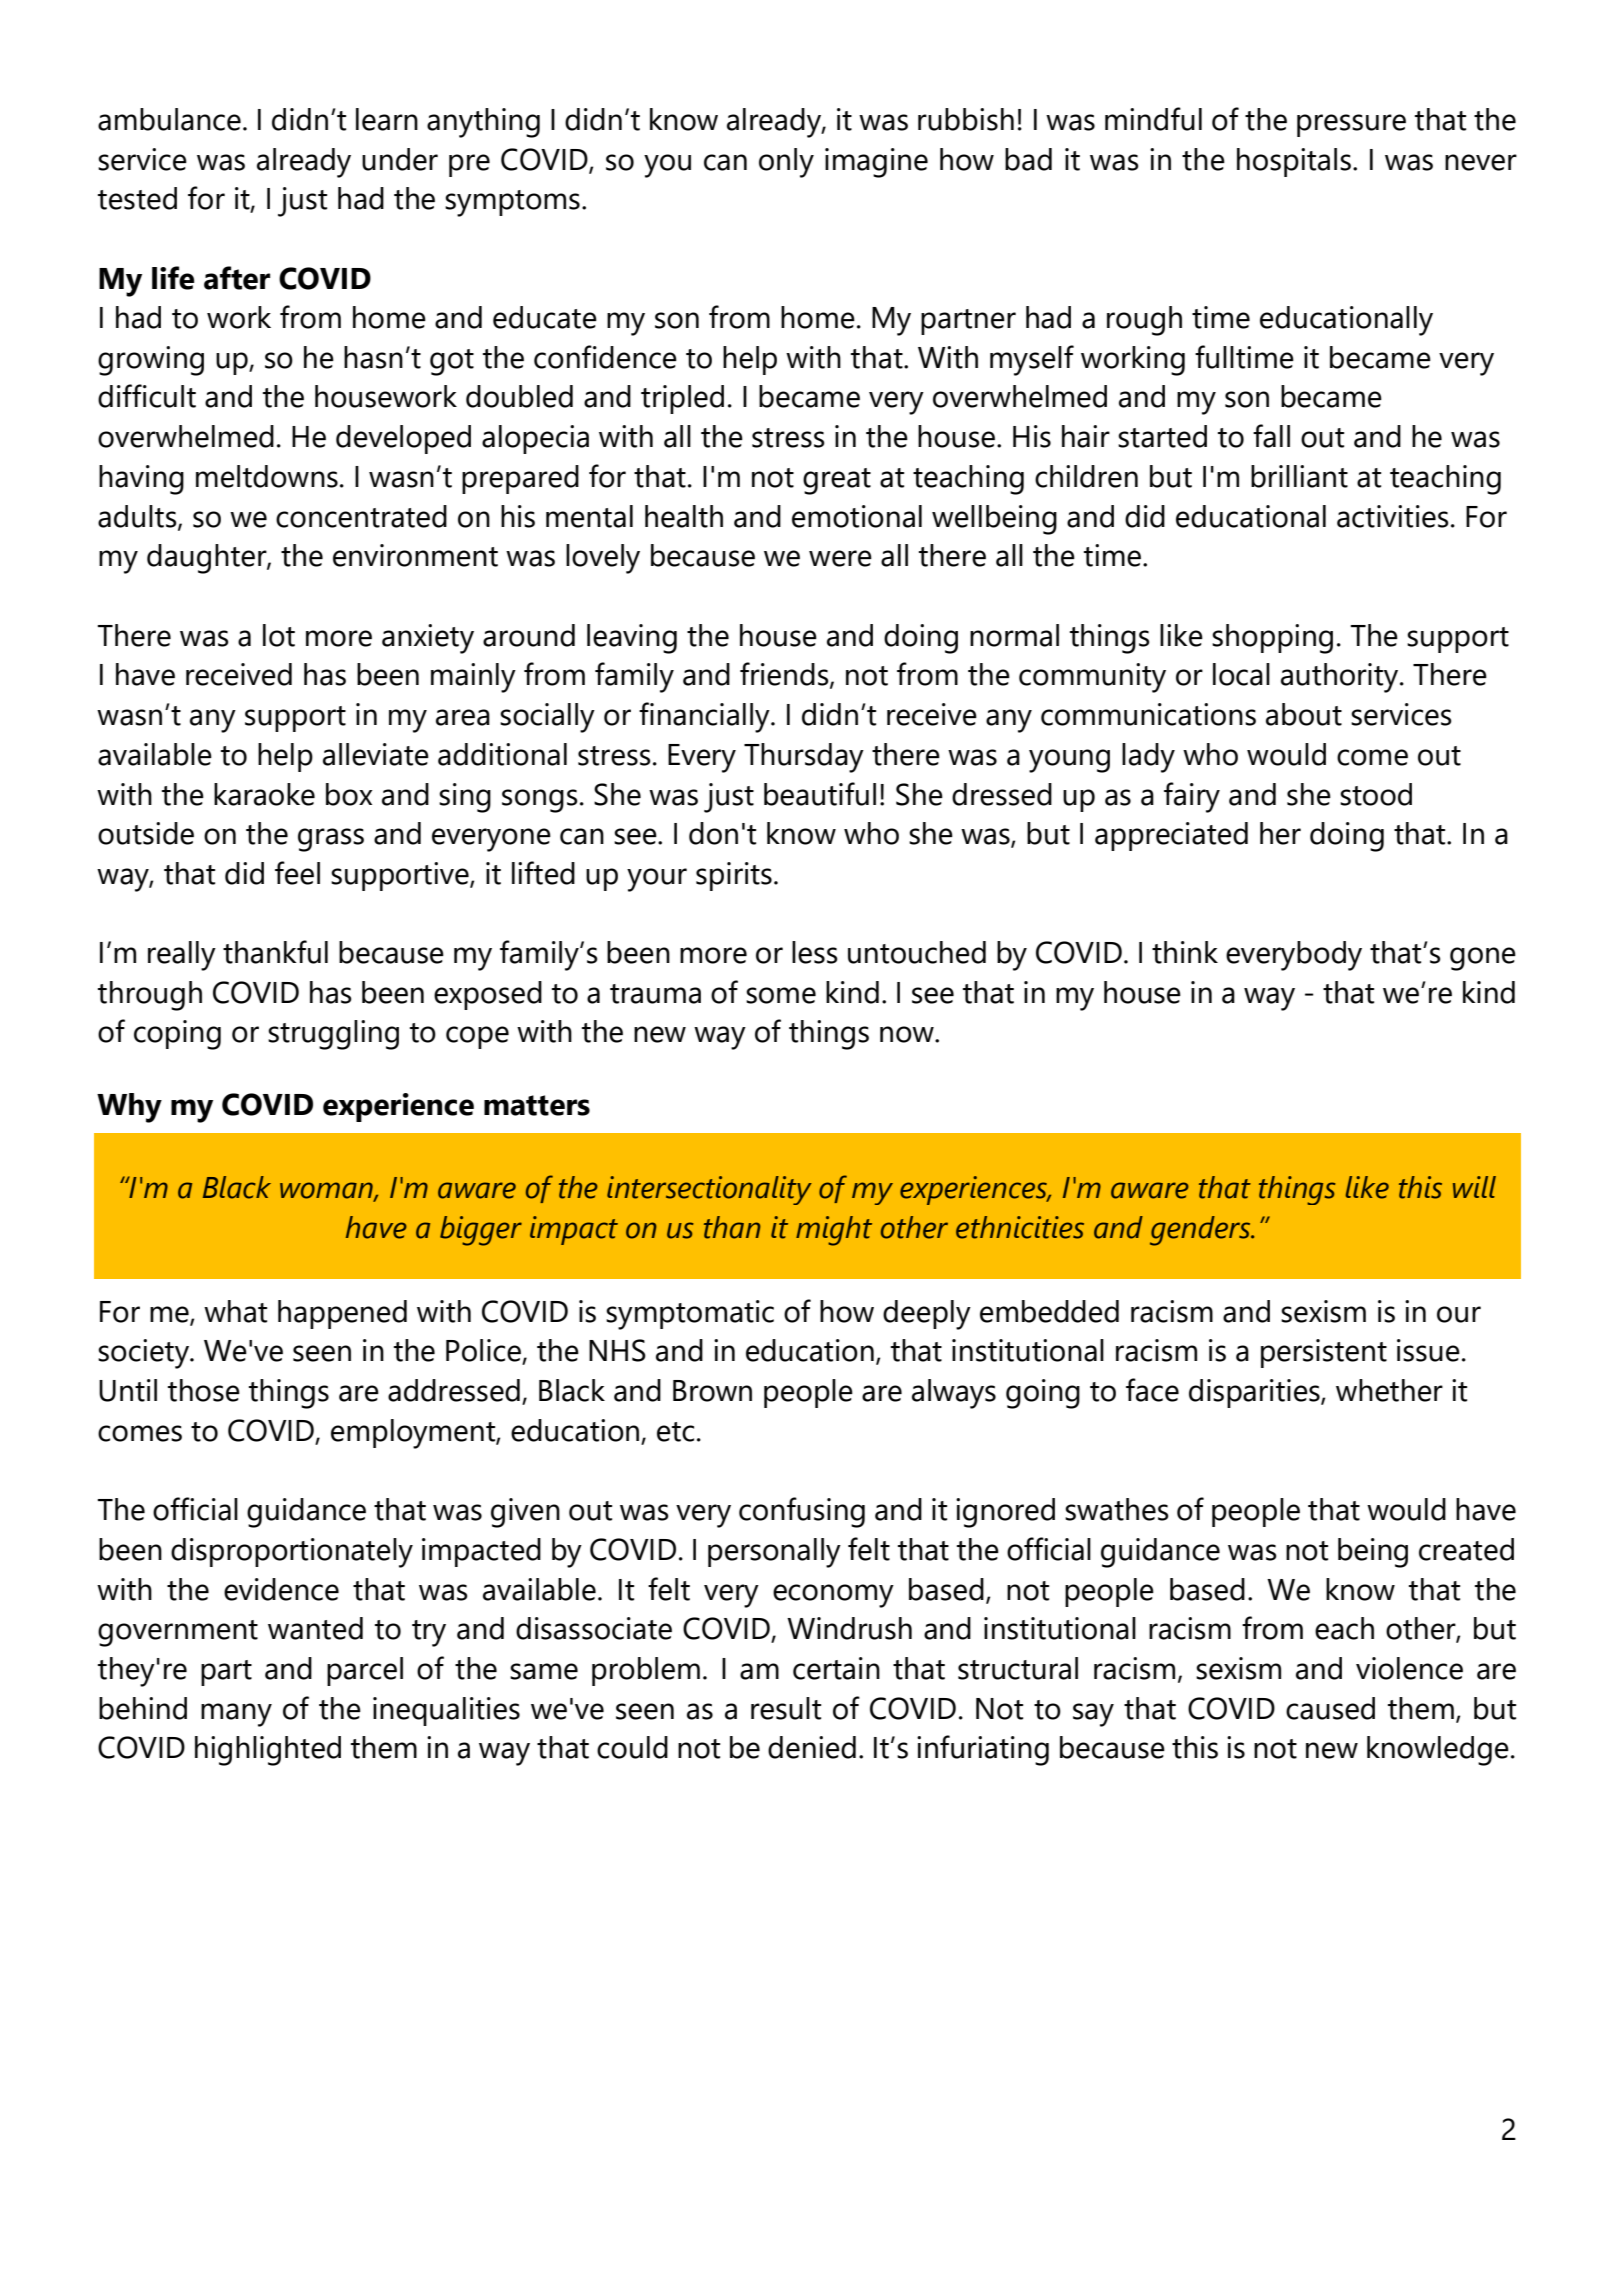 Image resolution: width=1614 pixels, height=2283 pixels. What do you see at coordinates (204, 1390) in the screenshot?
I see `those` at bounding box center [204, 1390].
